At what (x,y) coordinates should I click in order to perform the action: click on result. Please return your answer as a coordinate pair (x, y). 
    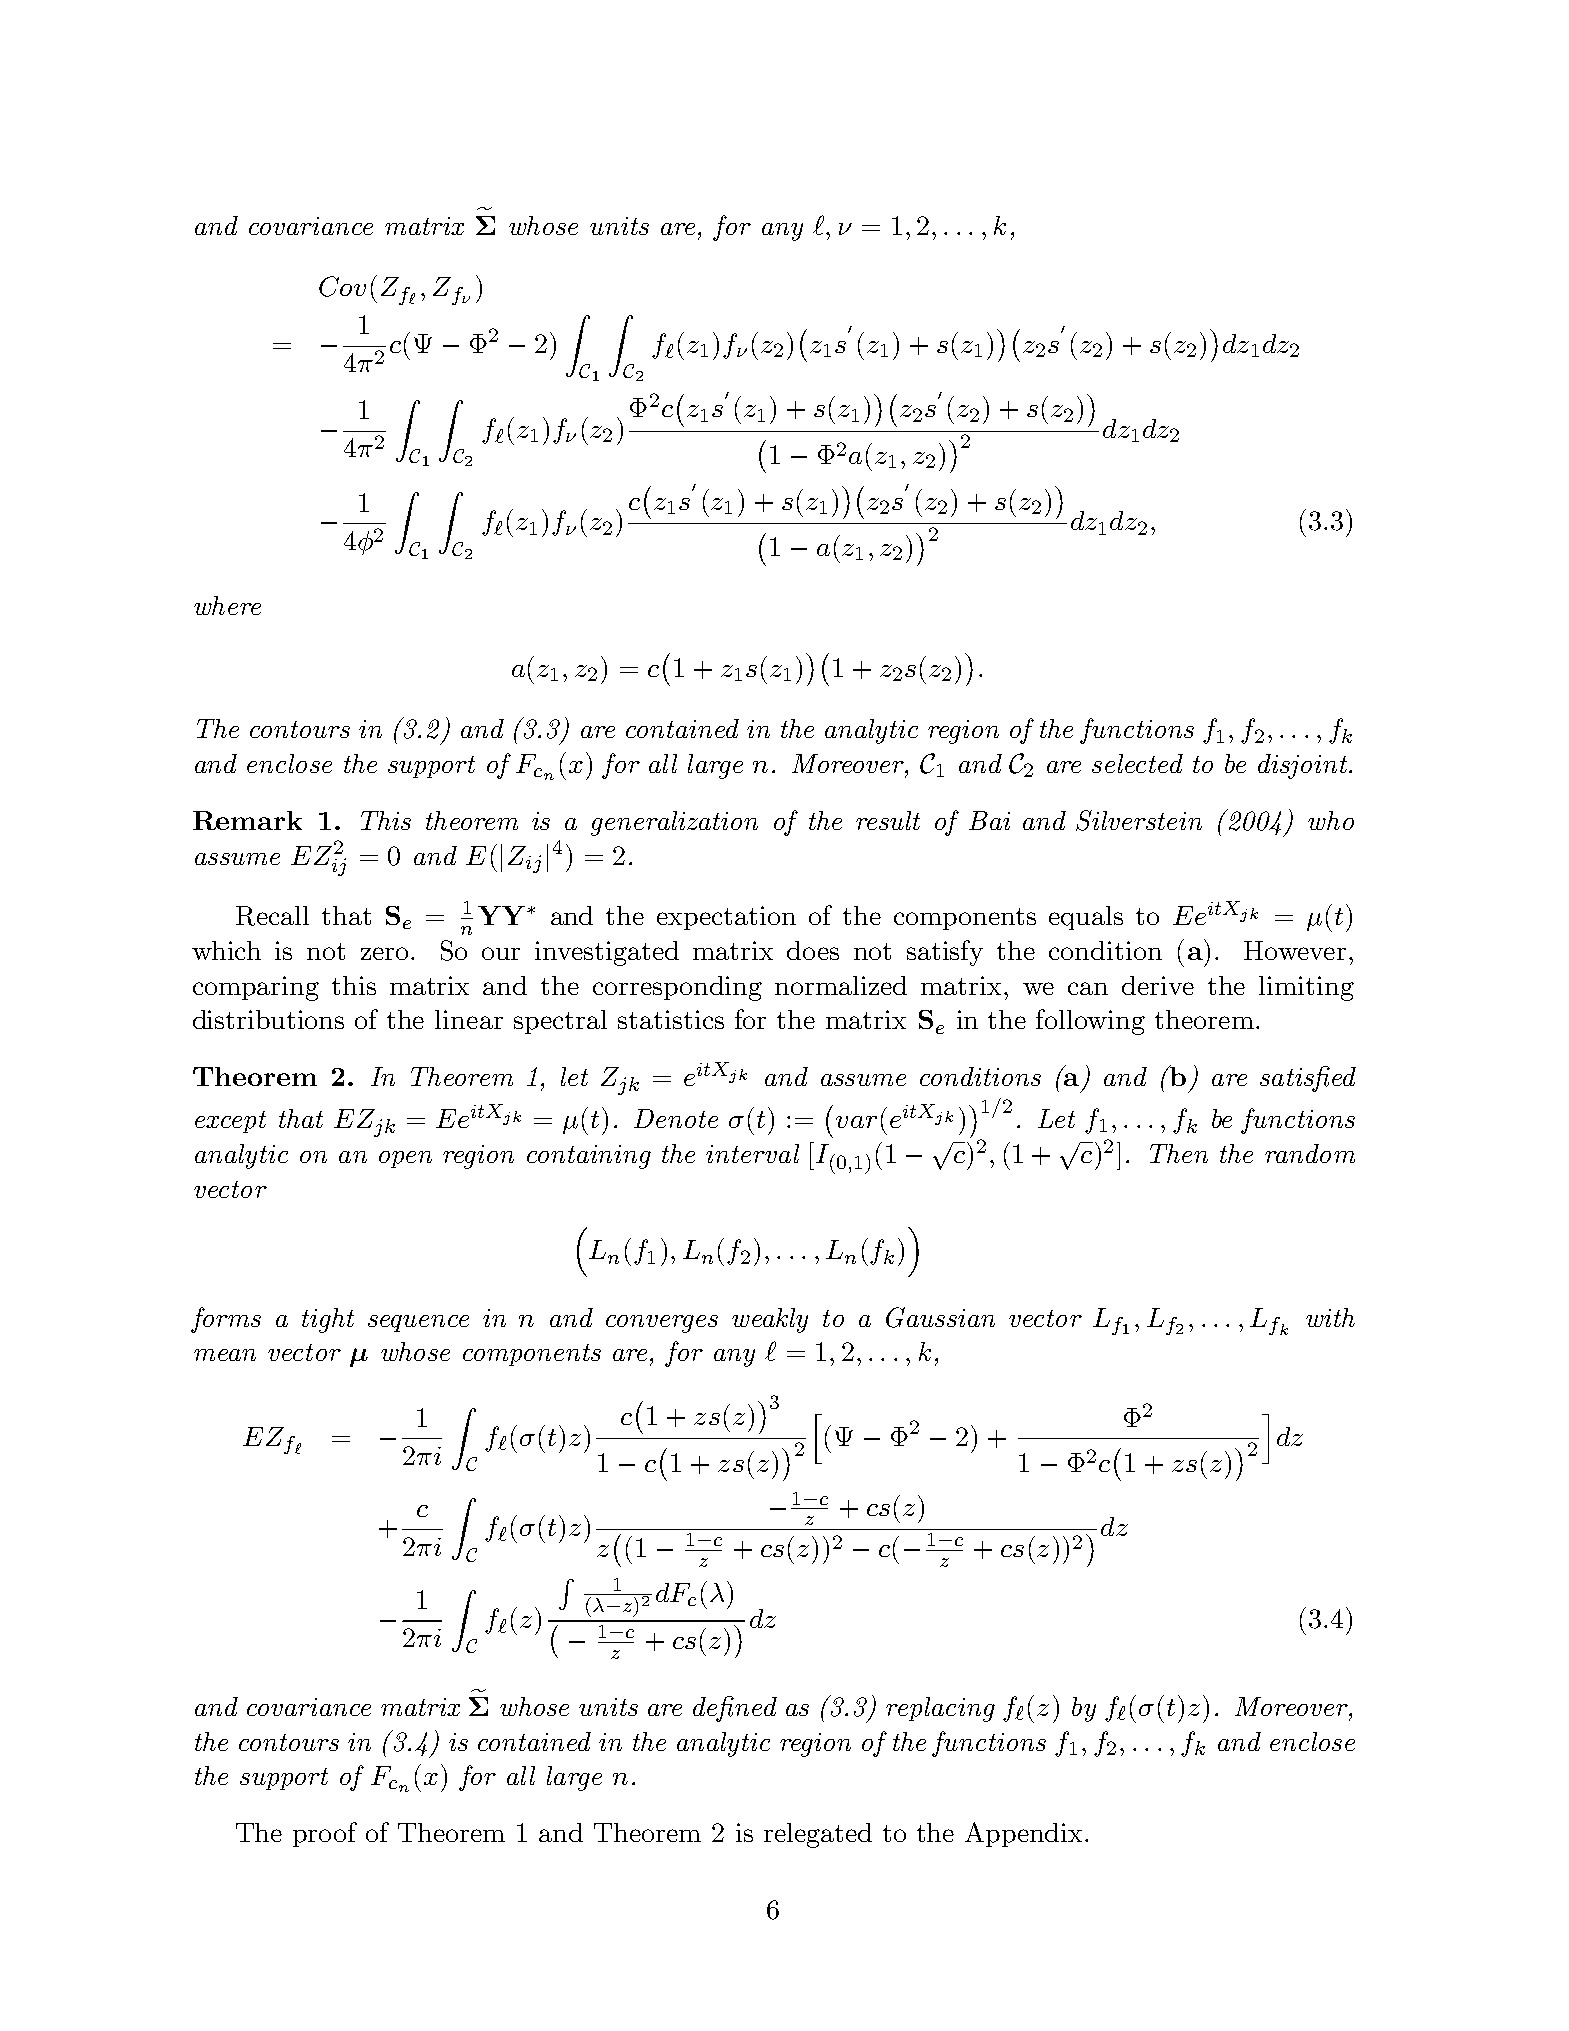
    Looking at the image, I should click on (888, 820).
